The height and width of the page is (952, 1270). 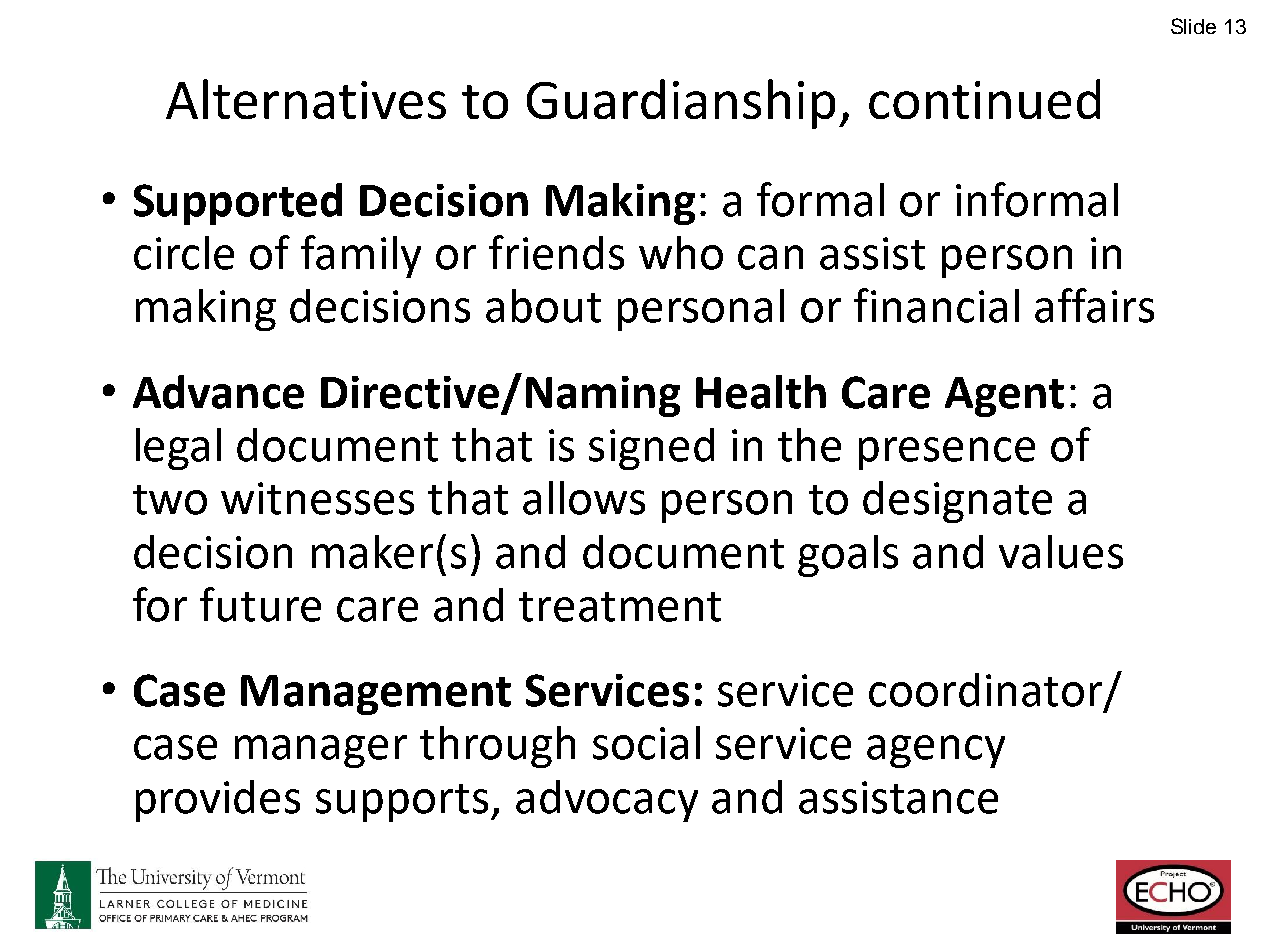 What do you see at coordinates (607, 801) in the page?
I see `advocacy` at bounding box center [607, 801].
